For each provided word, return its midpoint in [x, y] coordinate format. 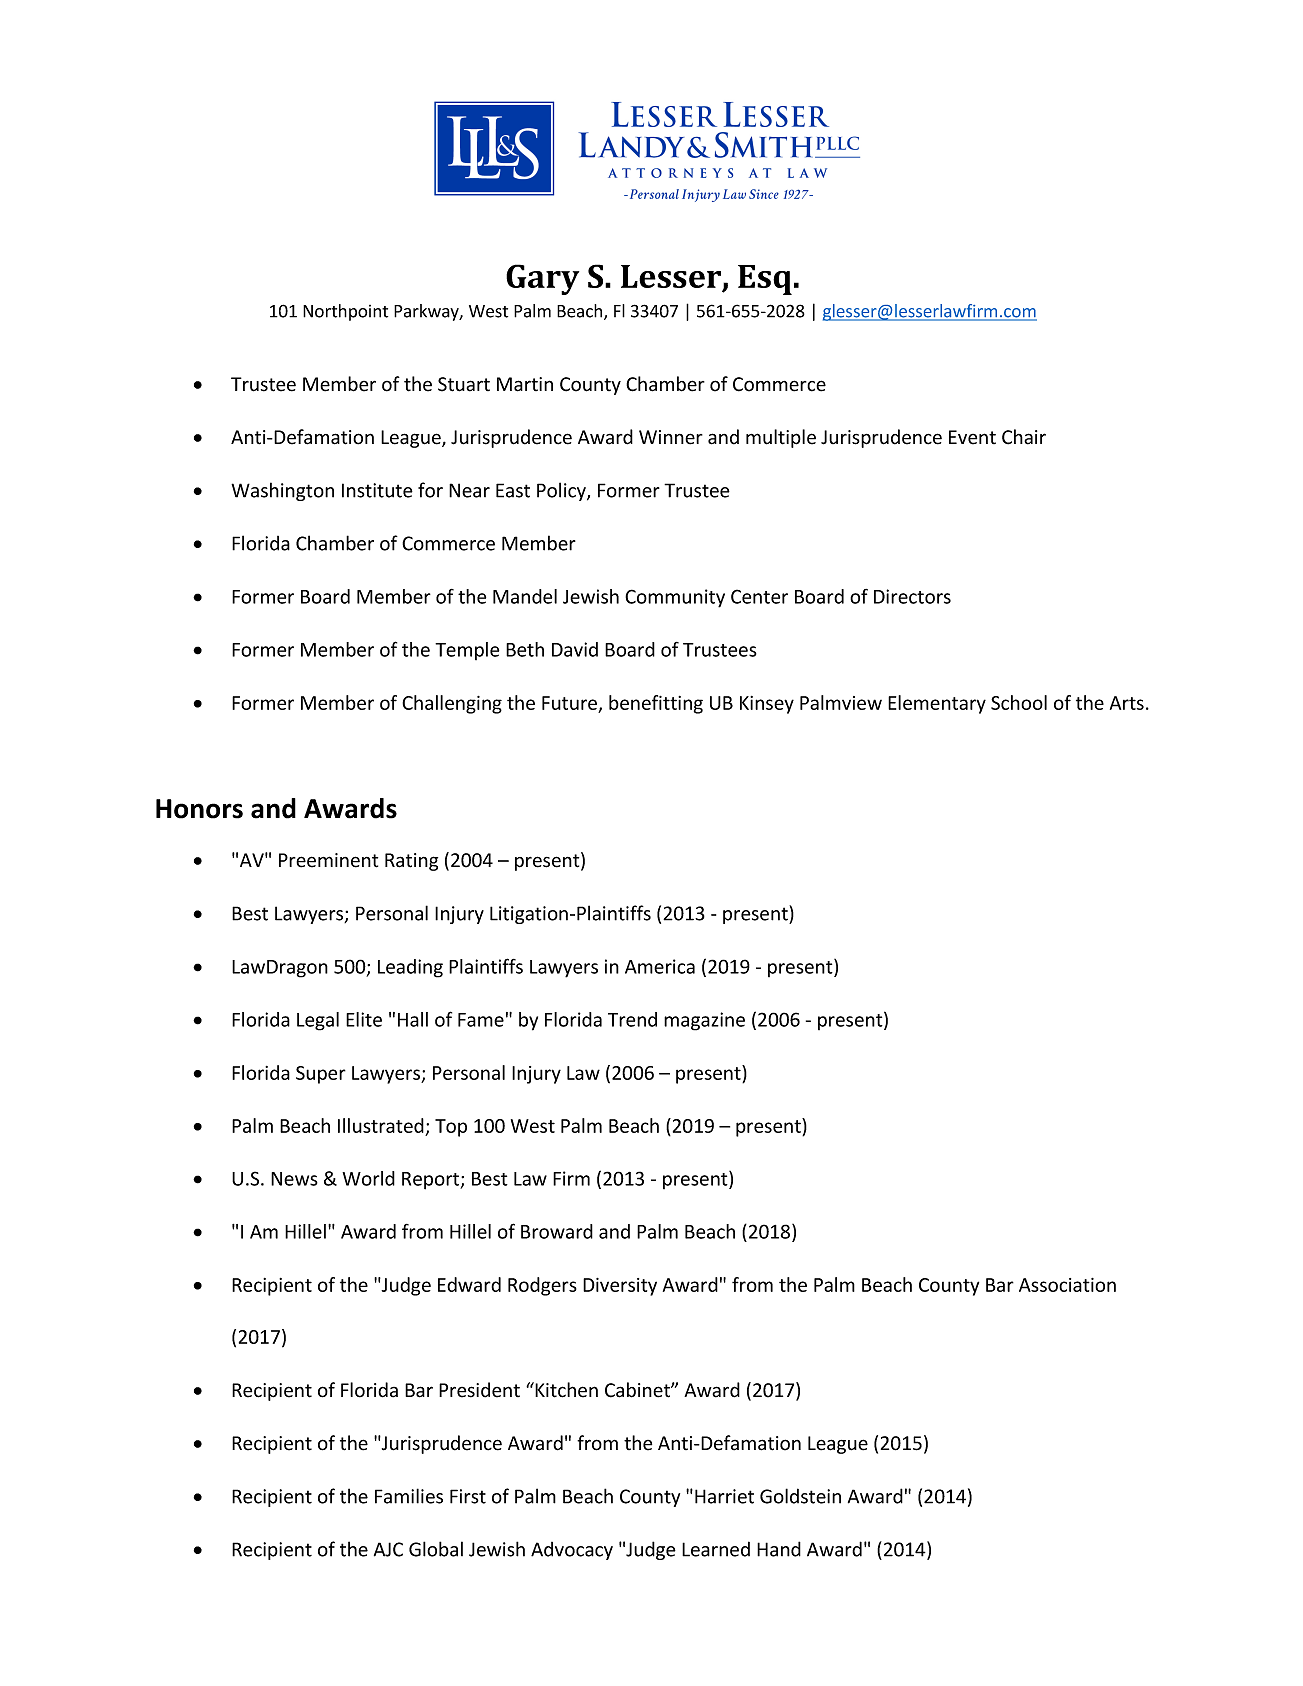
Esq [765, 280]
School [1019, 702]
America [660, 966]
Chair [1024, 437]
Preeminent [328, 860]
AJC [388, 1549]
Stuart [464, 384]
